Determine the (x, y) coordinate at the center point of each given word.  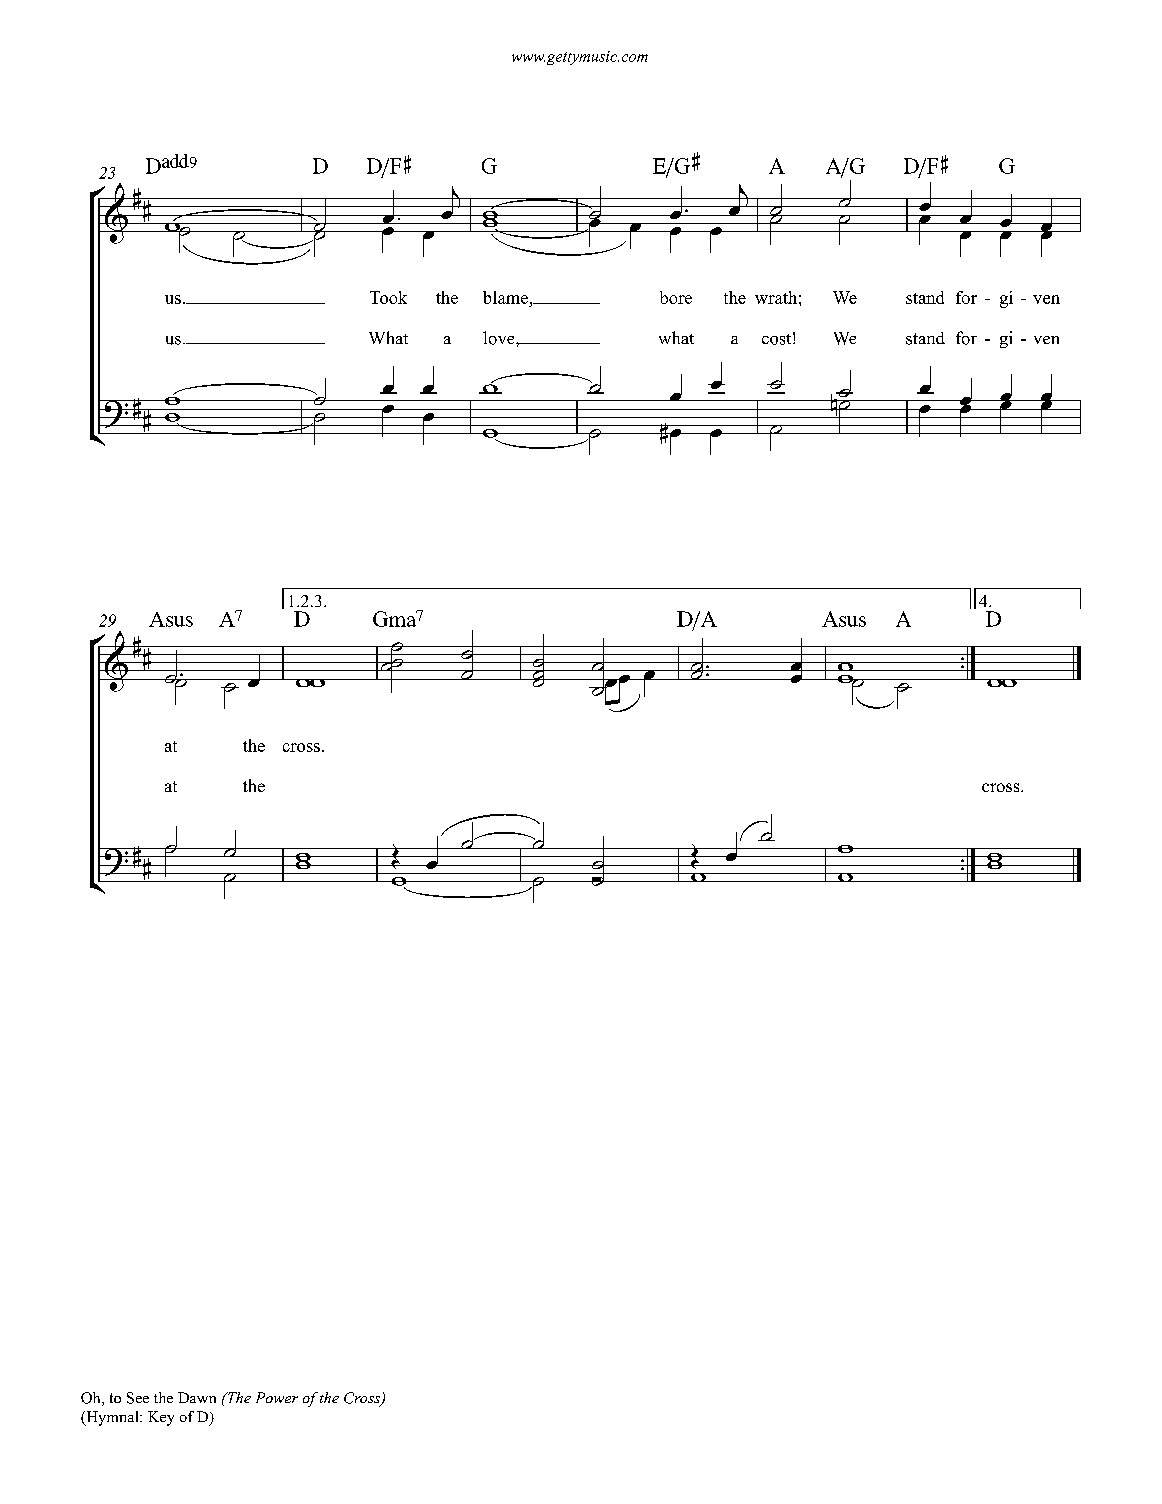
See (138, 1398)
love (500, 338)
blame (506, 299)
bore (676, 297)
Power (277, 1397)
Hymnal (112, 1418)
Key (161, 1418)
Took (388, 297)
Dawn (197, 1397)
